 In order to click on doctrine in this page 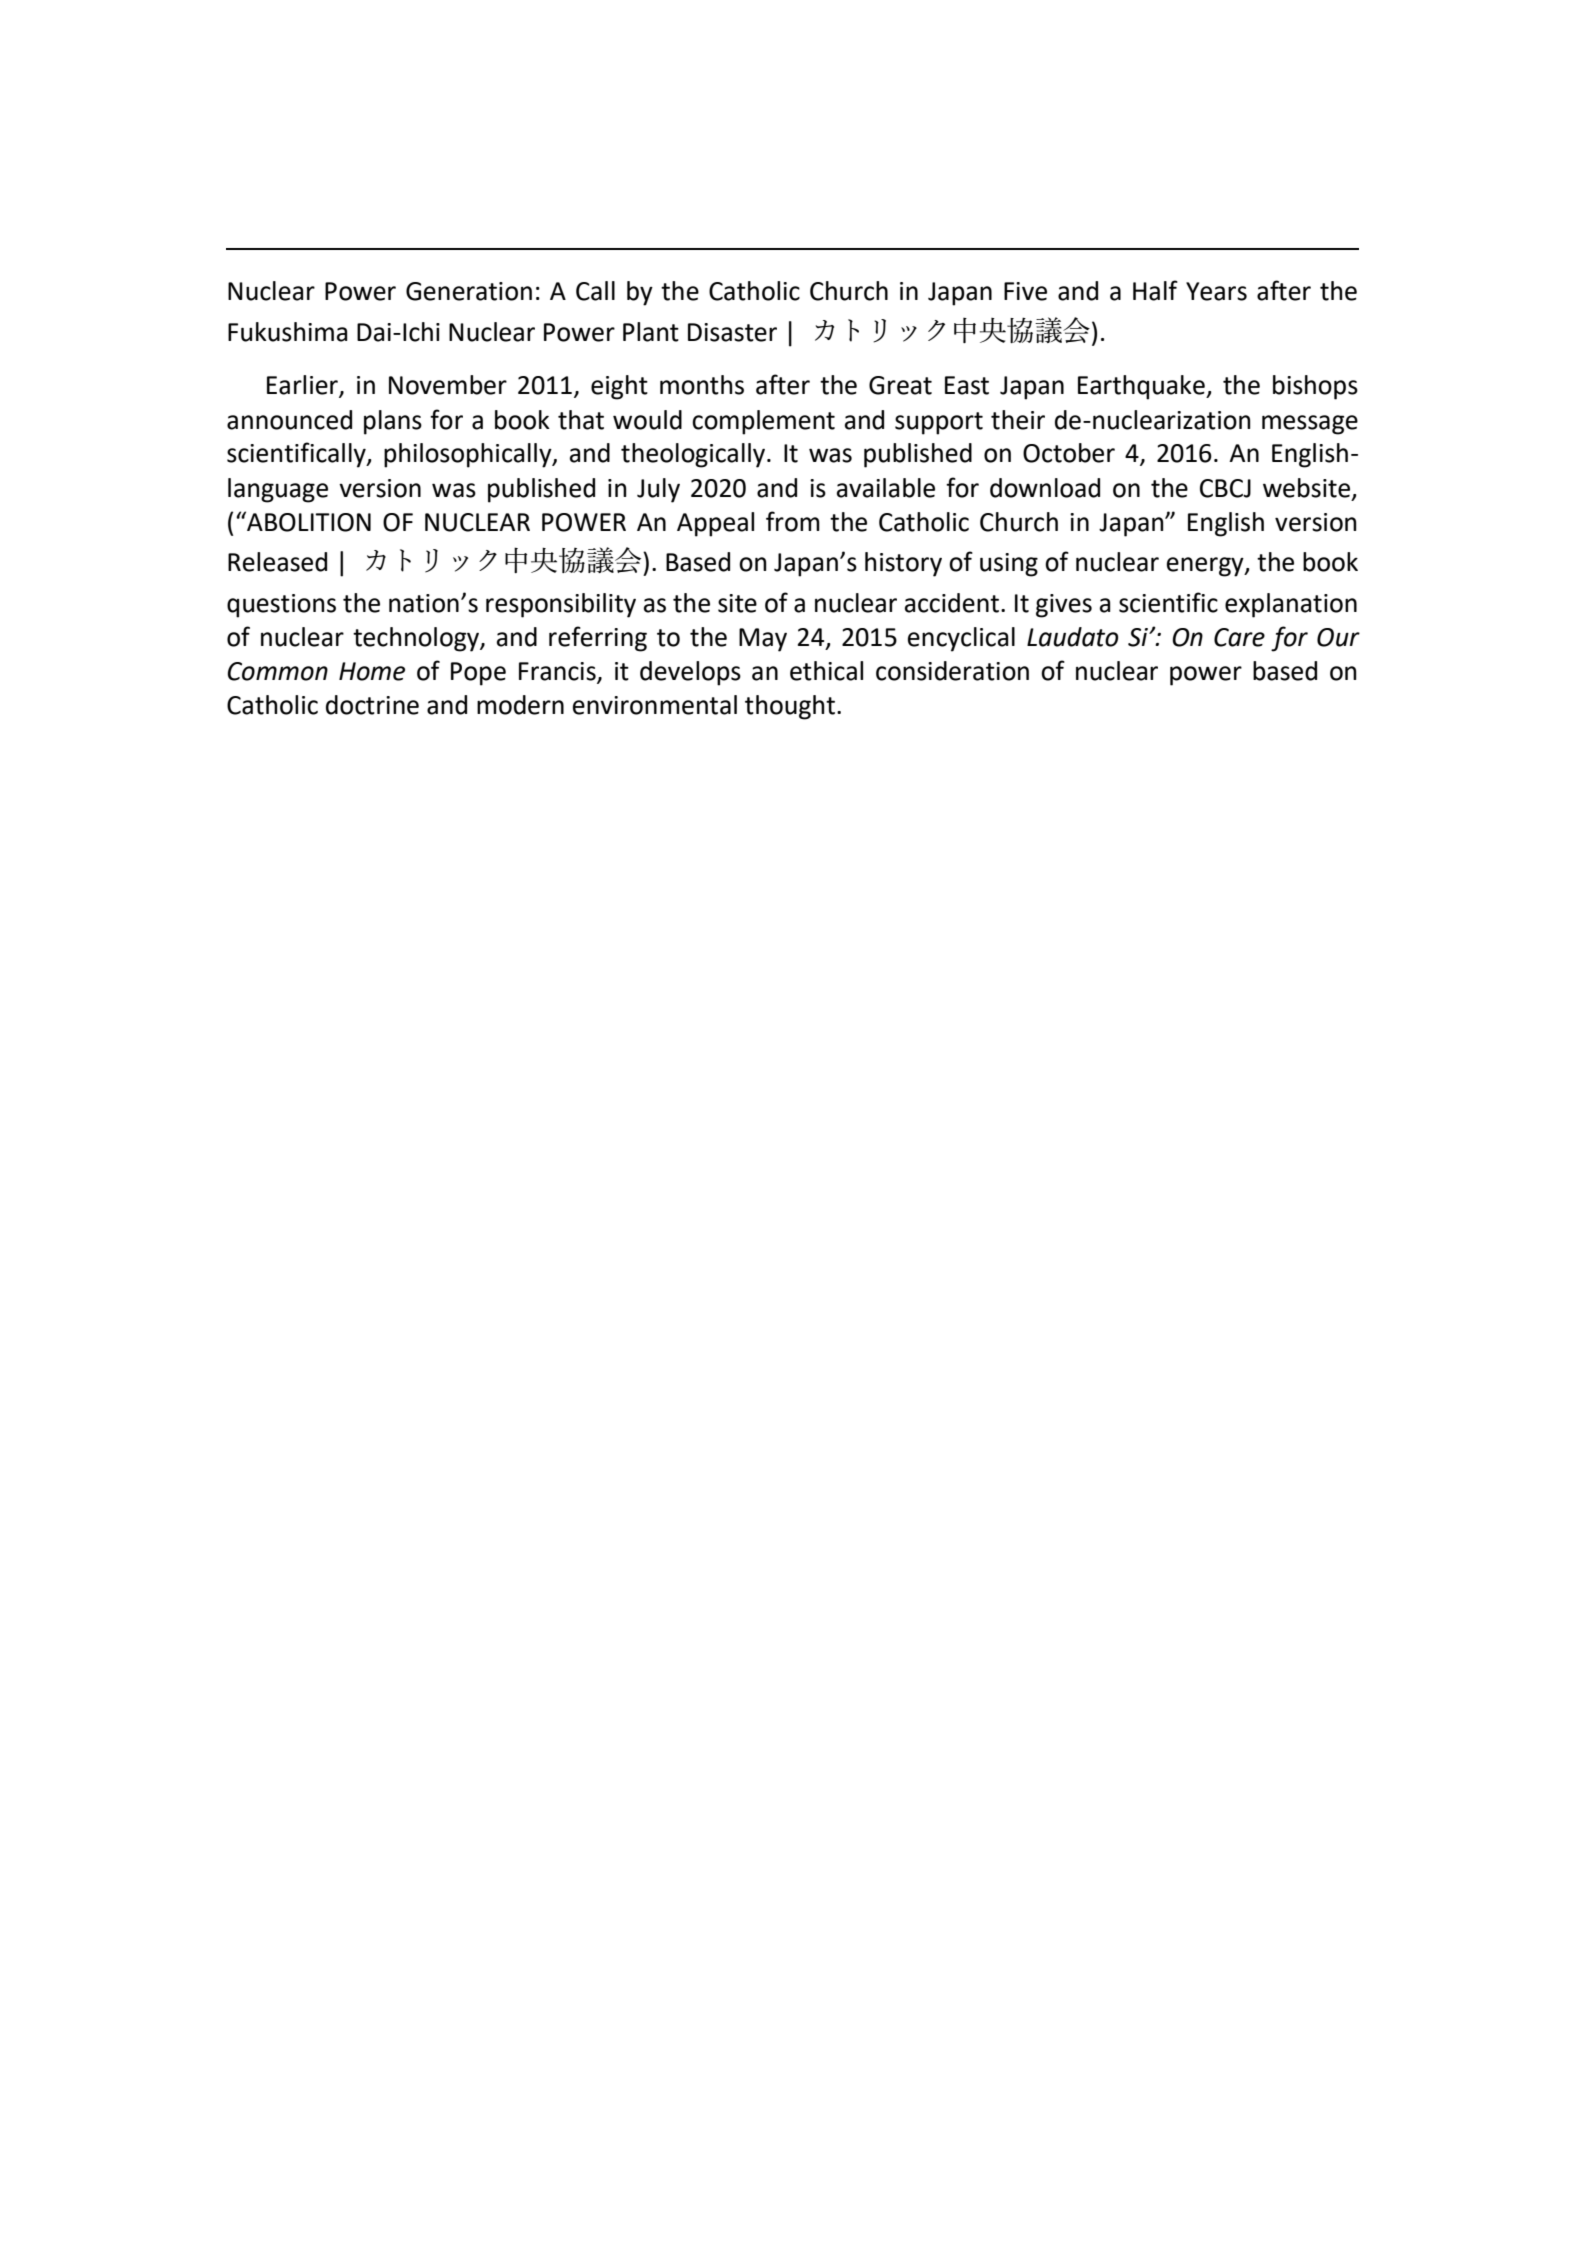, I will do `click(372, 705)`.
